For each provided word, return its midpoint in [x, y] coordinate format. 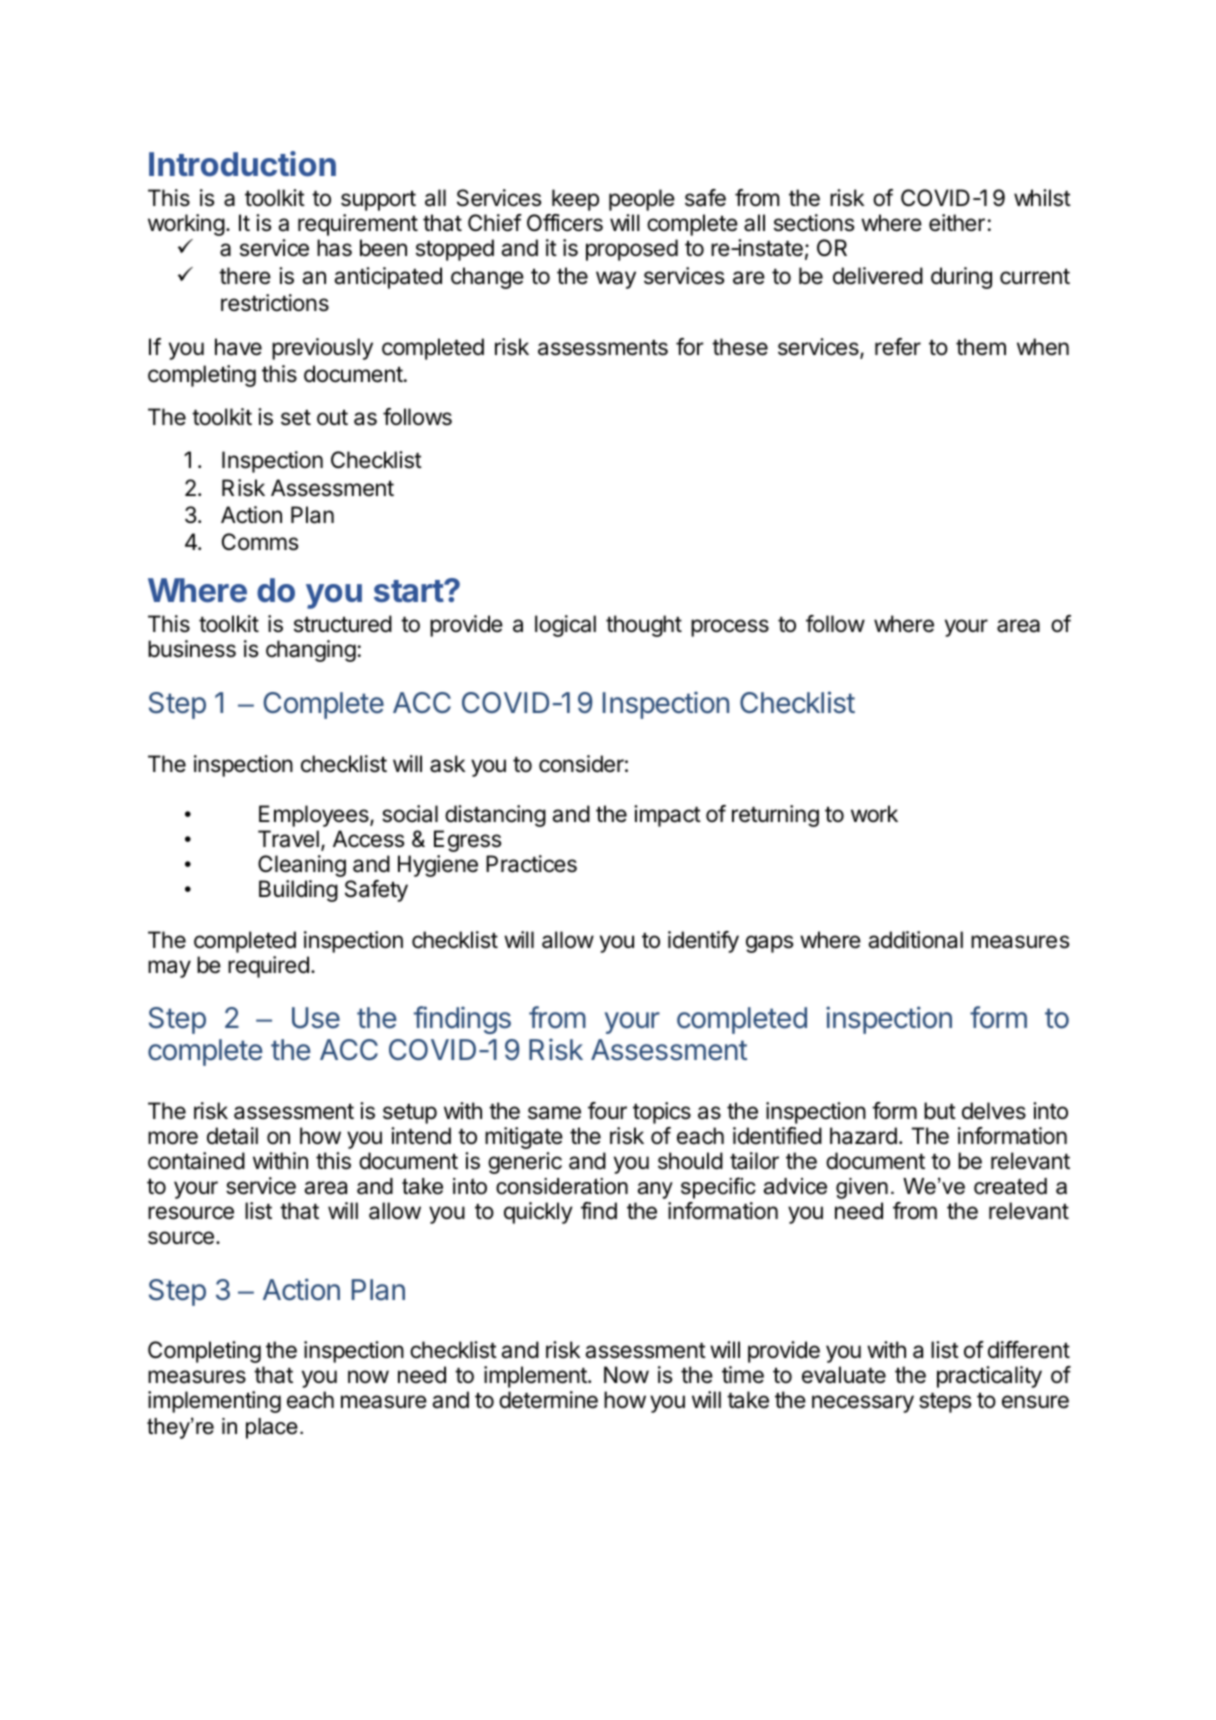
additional [915, 940]
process [730, 628]
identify [703, 942]
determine [548, 1400]
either [957, 223]
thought [644, 626]
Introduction [242, 164]
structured [343, 624]
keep [575, 200]
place [272, 1428]
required [268, 967]
